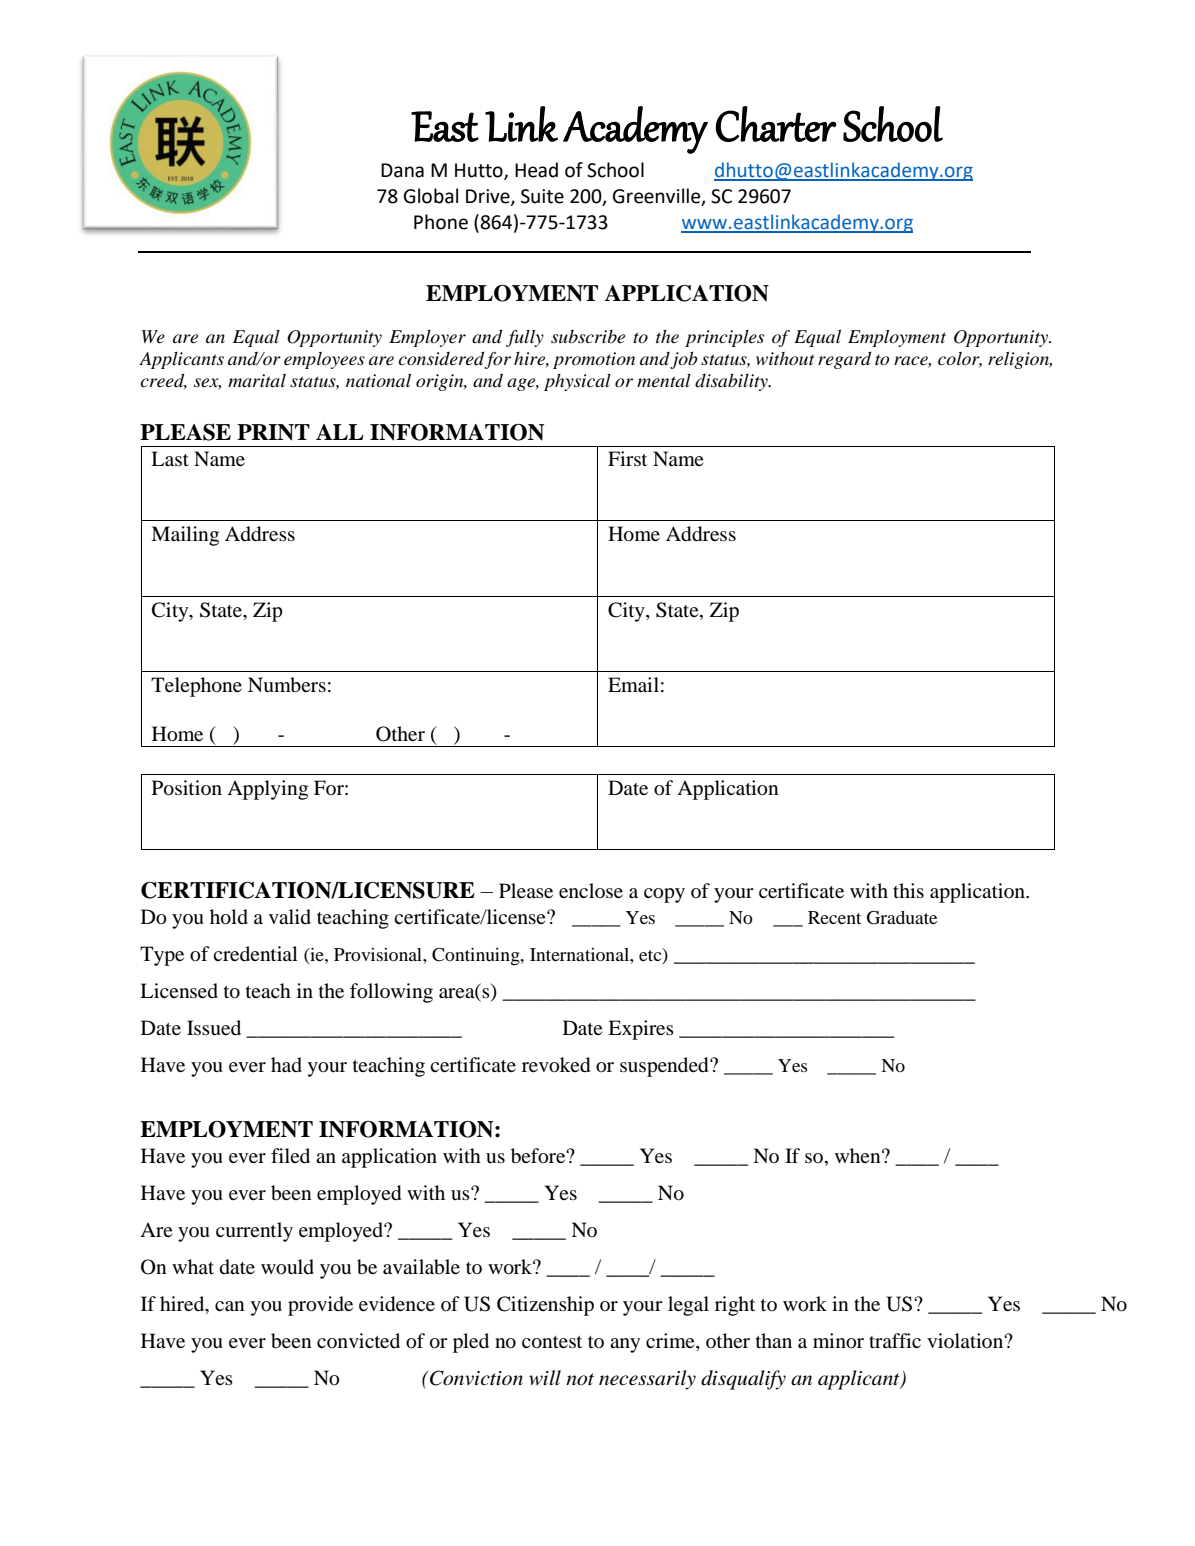  I want to click on Charter, so click(776, 124).
